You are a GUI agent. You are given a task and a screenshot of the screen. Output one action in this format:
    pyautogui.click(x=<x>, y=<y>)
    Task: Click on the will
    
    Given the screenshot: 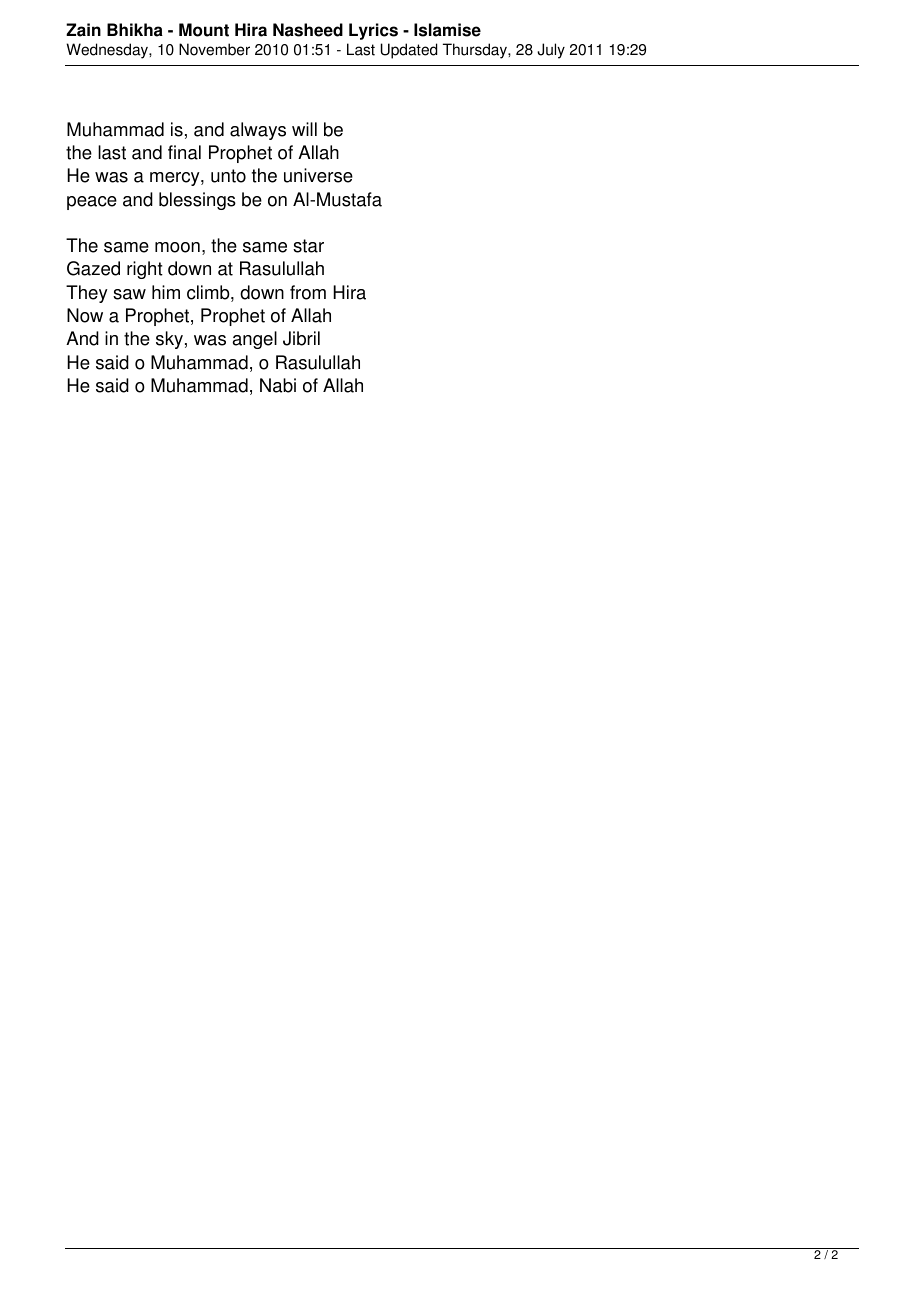 What is the action you would take?
    pyautogui.click(x=304, y=129)
